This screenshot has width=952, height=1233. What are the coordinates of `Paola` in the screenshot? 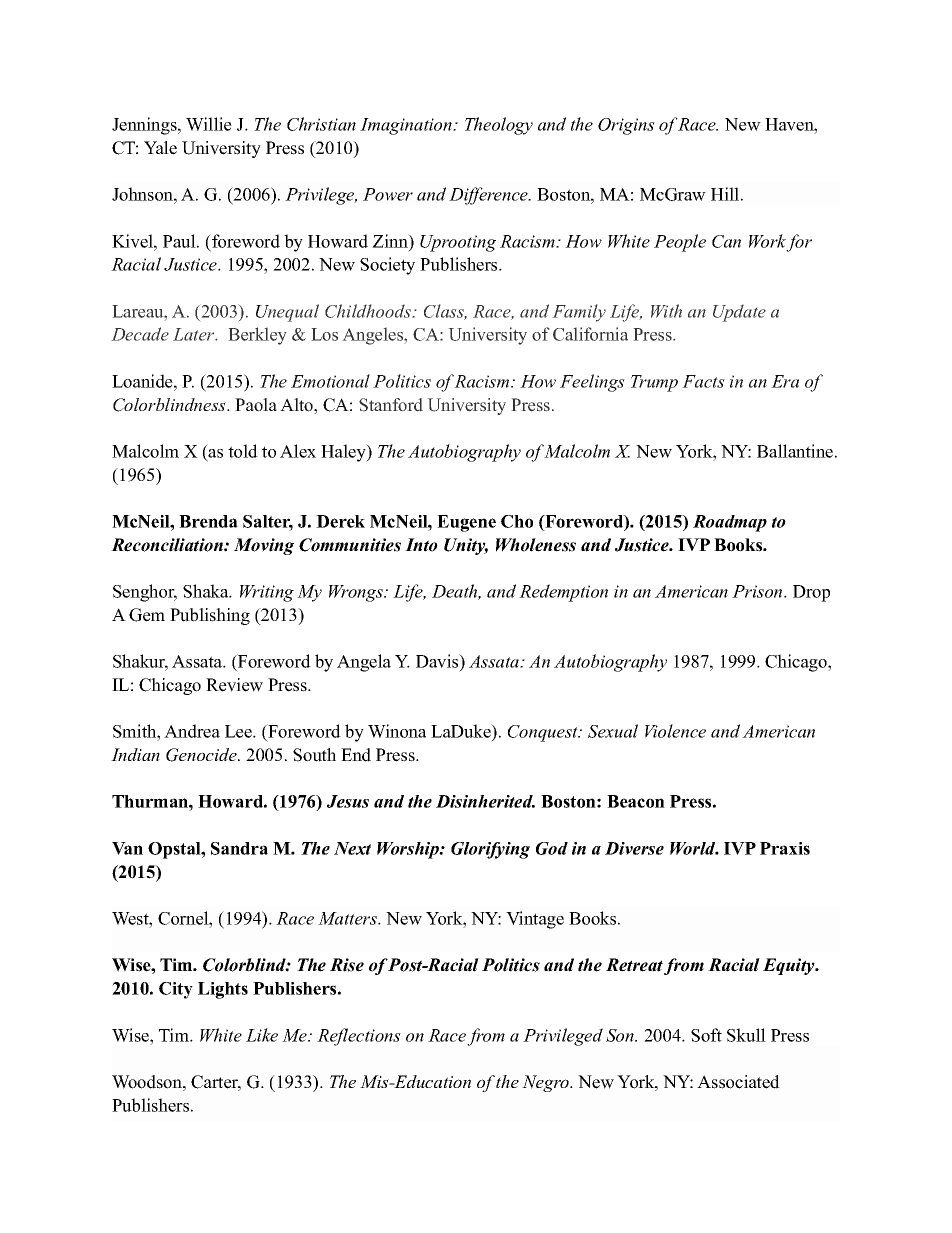 It's located at (256, 405).
